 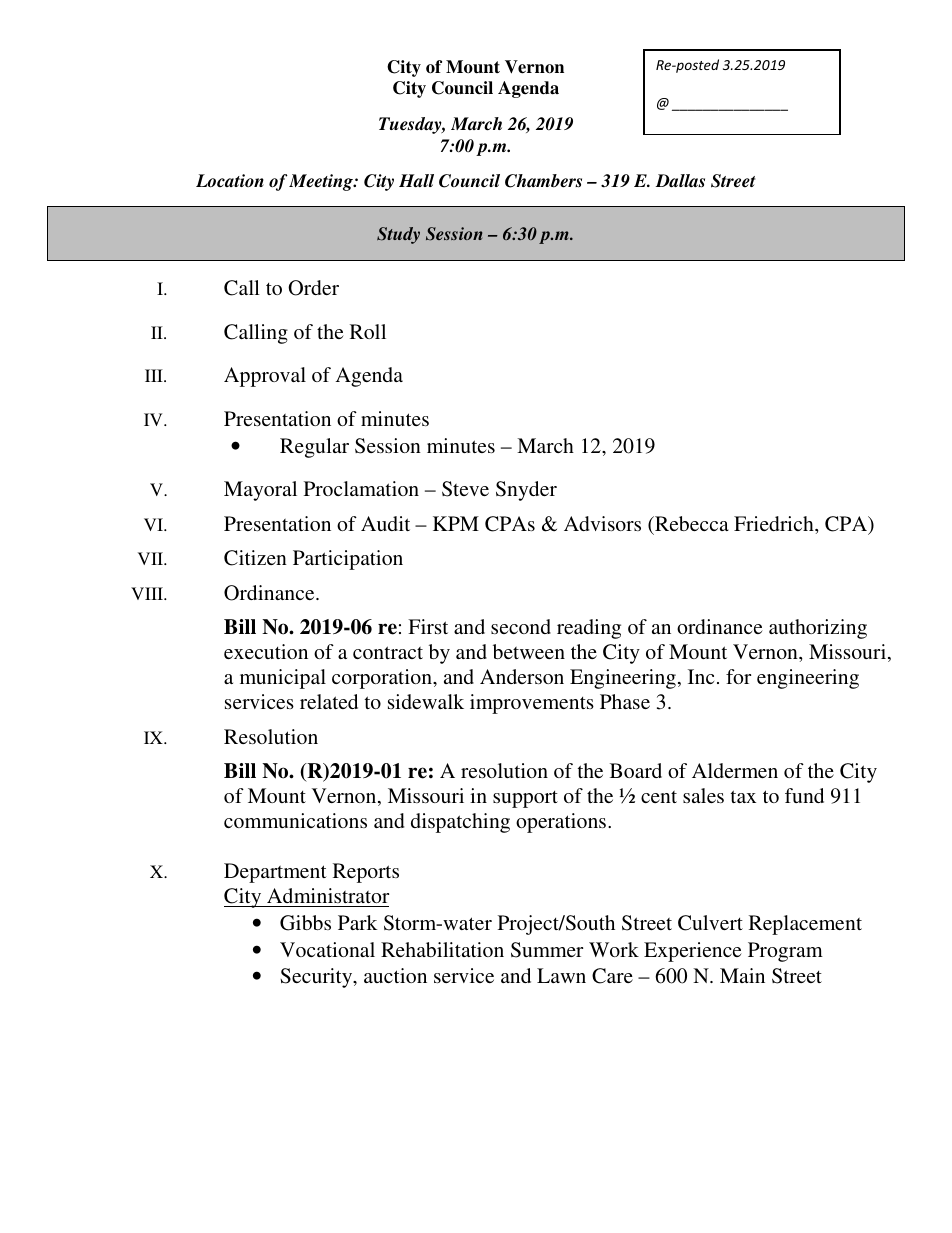 What do you see at coordinates (265, 377) in the screenshot?
I see `Approval` at bounding box center [265, 377].
